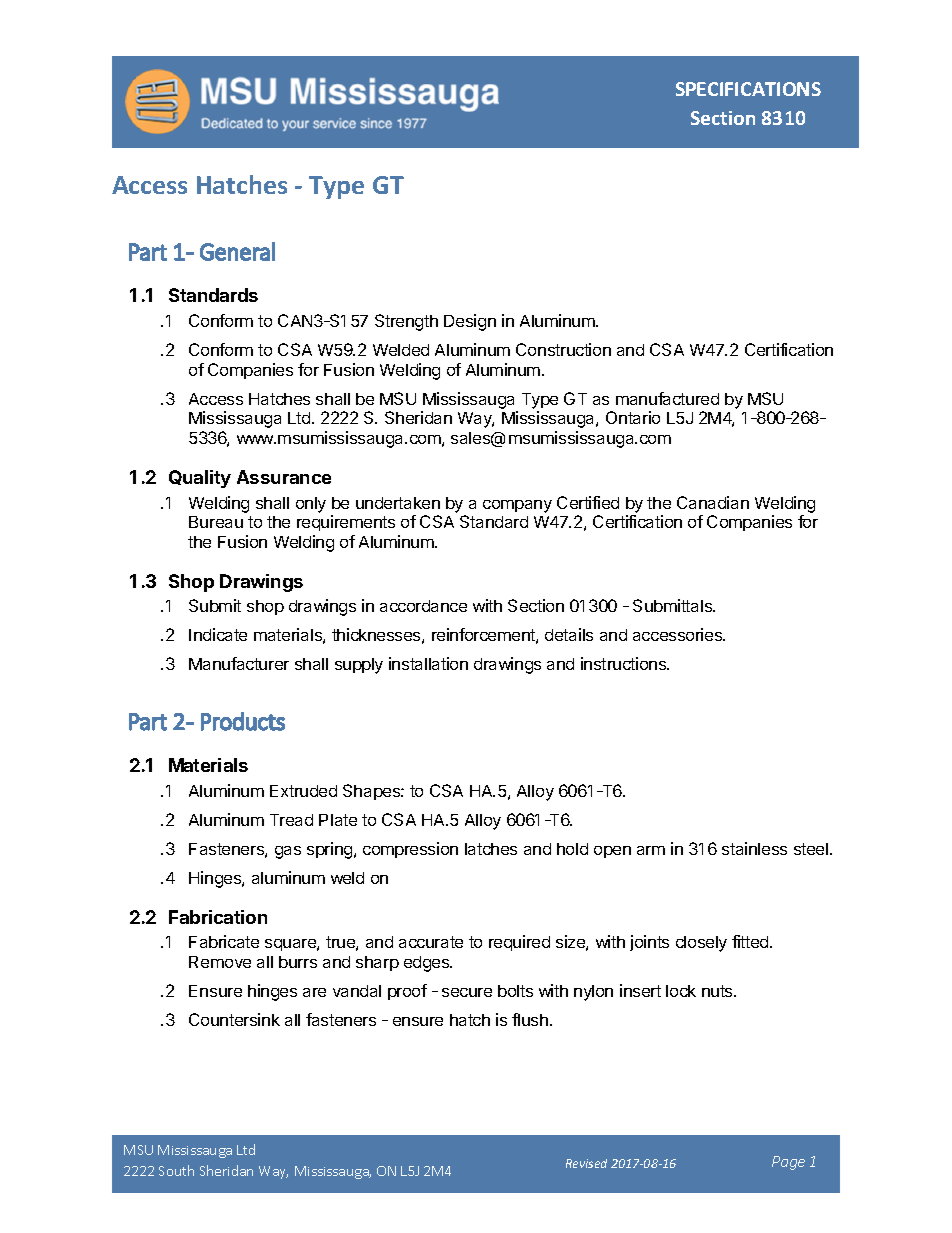 This image has height=1233, width=952. I want to click on General, so click(237, 251).
